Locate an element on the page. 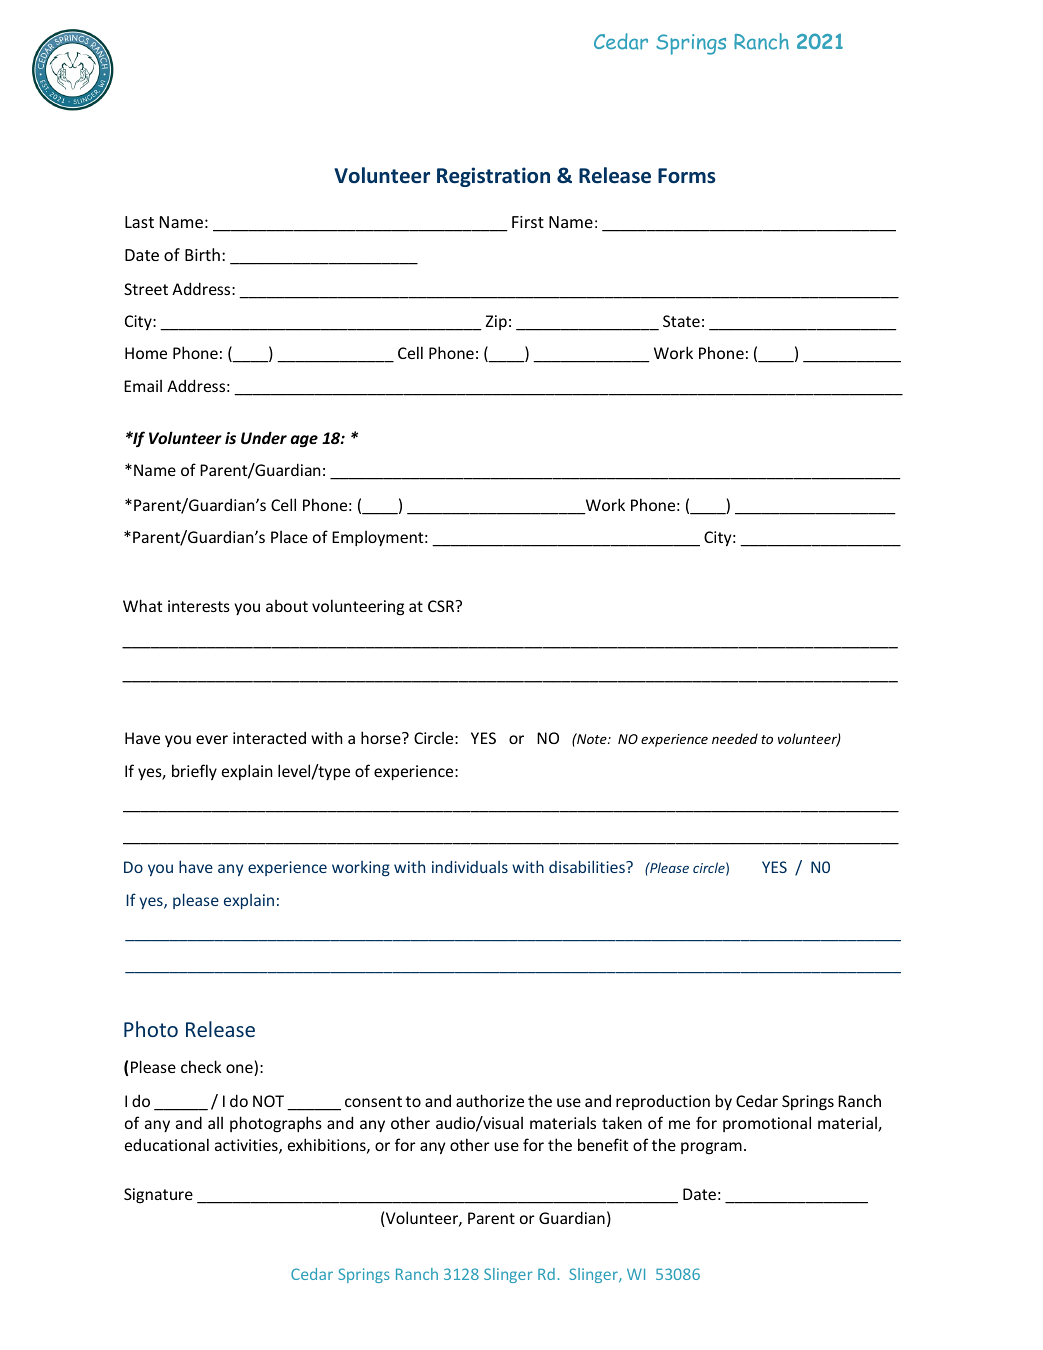 The height and width of the image is (1350, 1043). CSR is located at coordinates (442, 606).
